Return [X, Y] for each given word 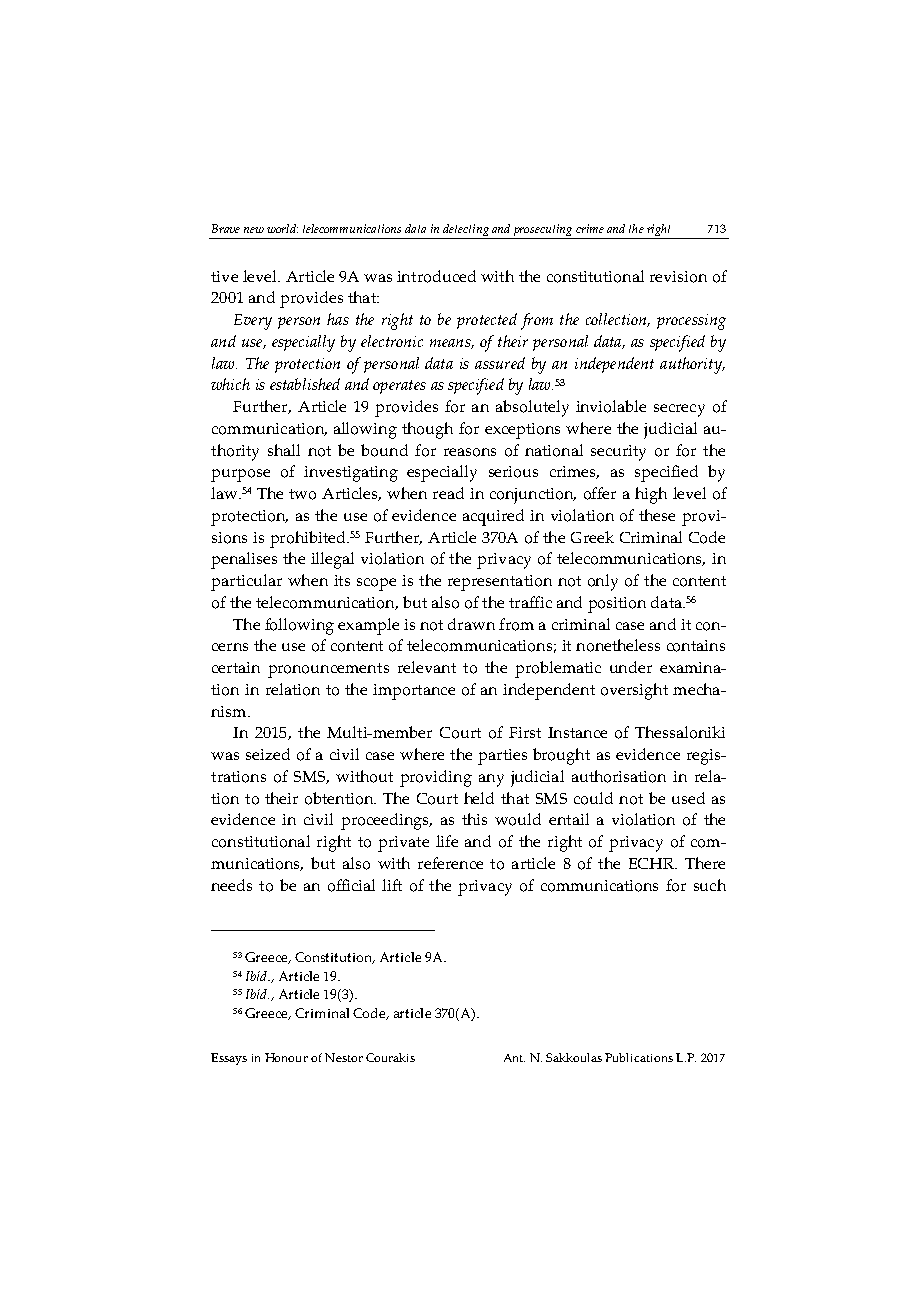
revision [678, 277]
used [688, 798]
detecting [466, 231]
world [282, 228]
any [491, 780]
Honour [286, 1057]
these [657, 515]
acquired [493, 517]
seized [268, 754]
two [302, 494]
